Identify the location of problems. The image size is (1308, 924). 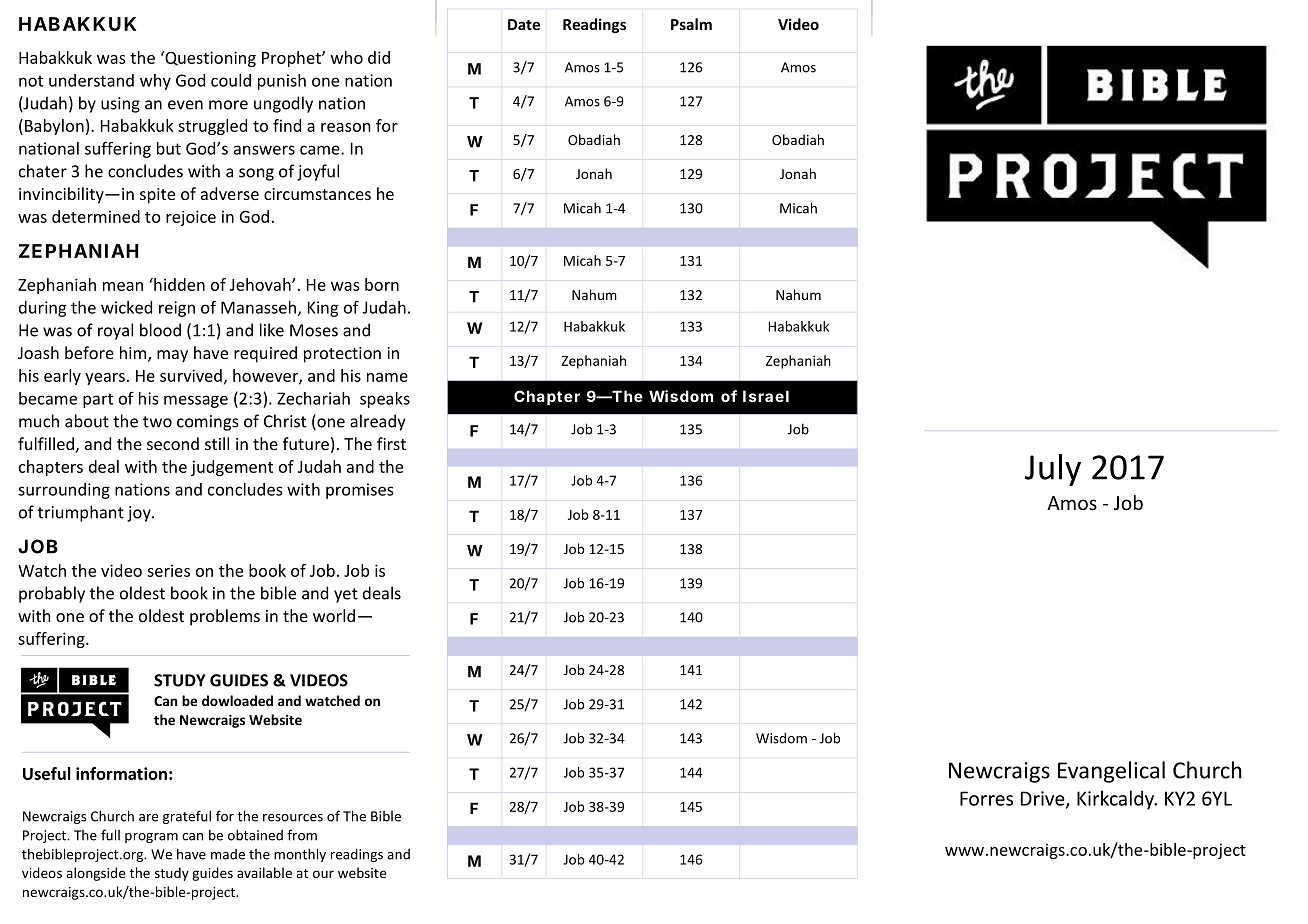
(225, 617).
